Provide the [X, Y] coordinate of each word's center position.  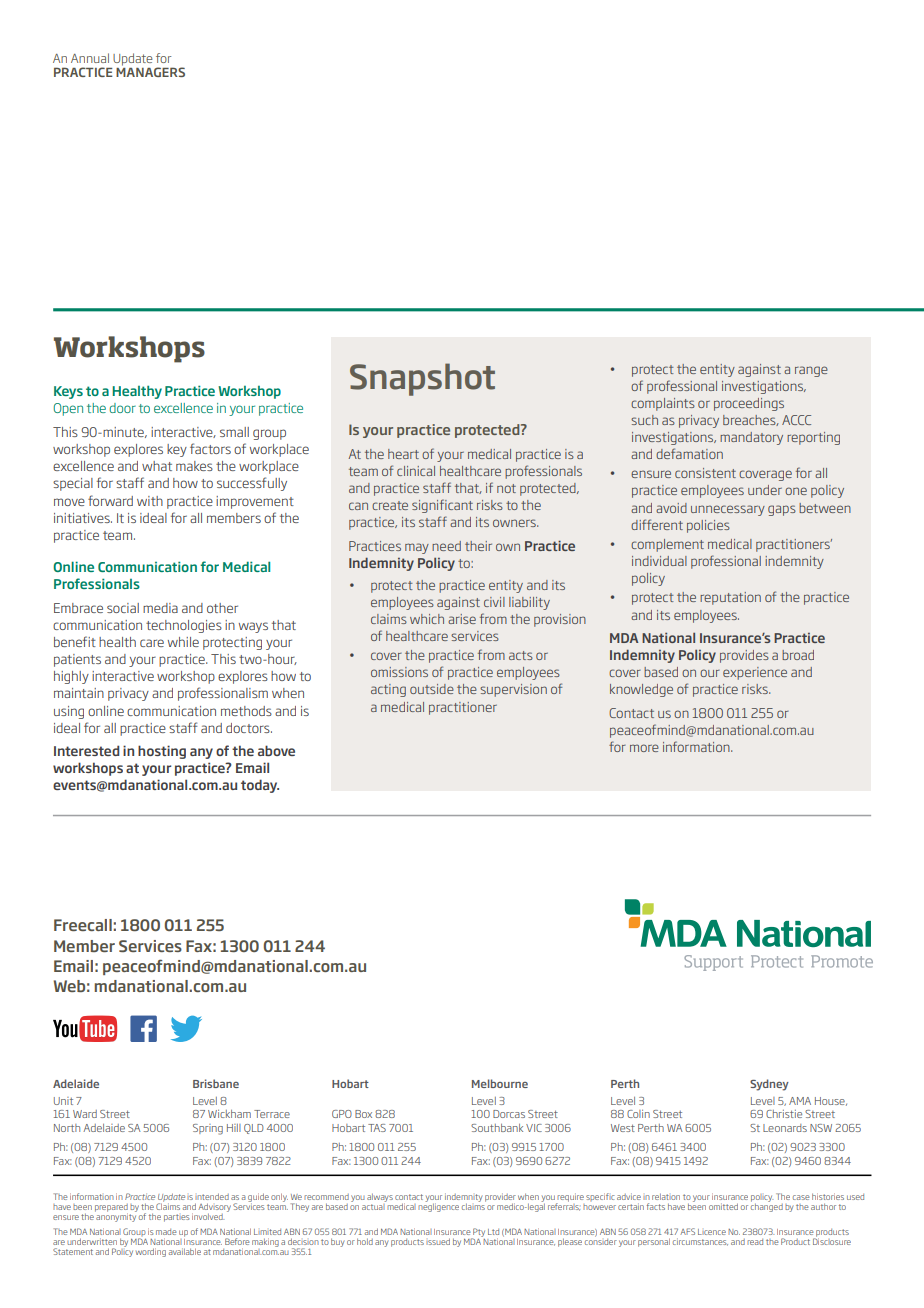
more [644, 748]
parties [176, 1218]
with [150, 501]
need [446, 546]
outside [432, 689]
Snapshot [422, 379]
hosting [162, 752]
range [811, 371]
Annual [90, 58]
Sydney [769, 1085]
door [122, 408]
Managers [150, 72]
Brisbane [216, 1083]
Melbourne [500, 1083]
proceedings [749, 404]
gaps [782, 510]
